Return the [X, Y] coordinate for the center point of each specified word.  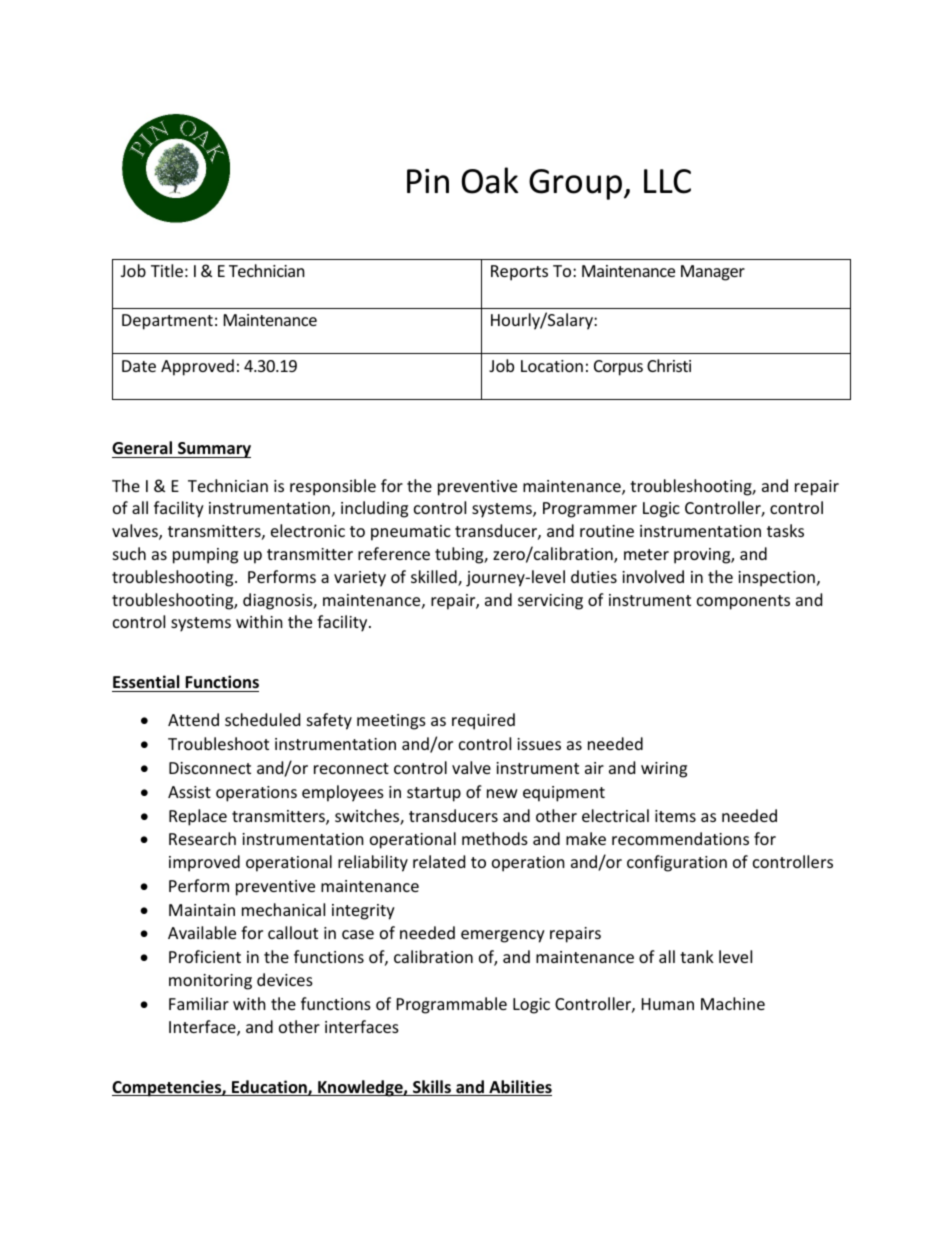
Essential [146, 682]
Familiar [199, 1003]
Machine [733, 1003]
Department [167, 322]
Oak [490, 180]
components [743, 602]
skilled [435, 578]
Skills [432, 1088]
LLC [667, 181]
